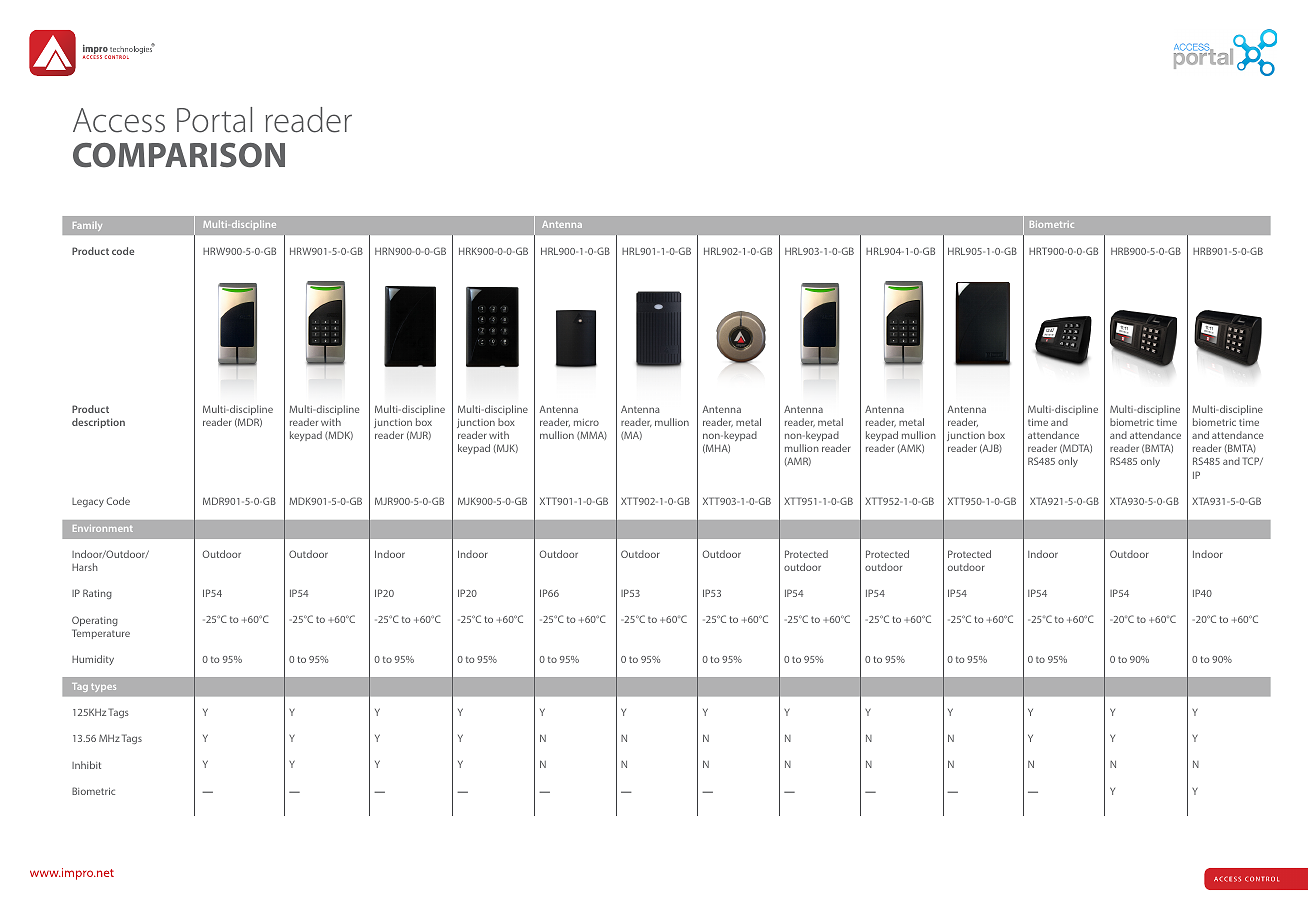  Describe the element at coordinates (586, 422) in the image. I see `micro` at that location.
